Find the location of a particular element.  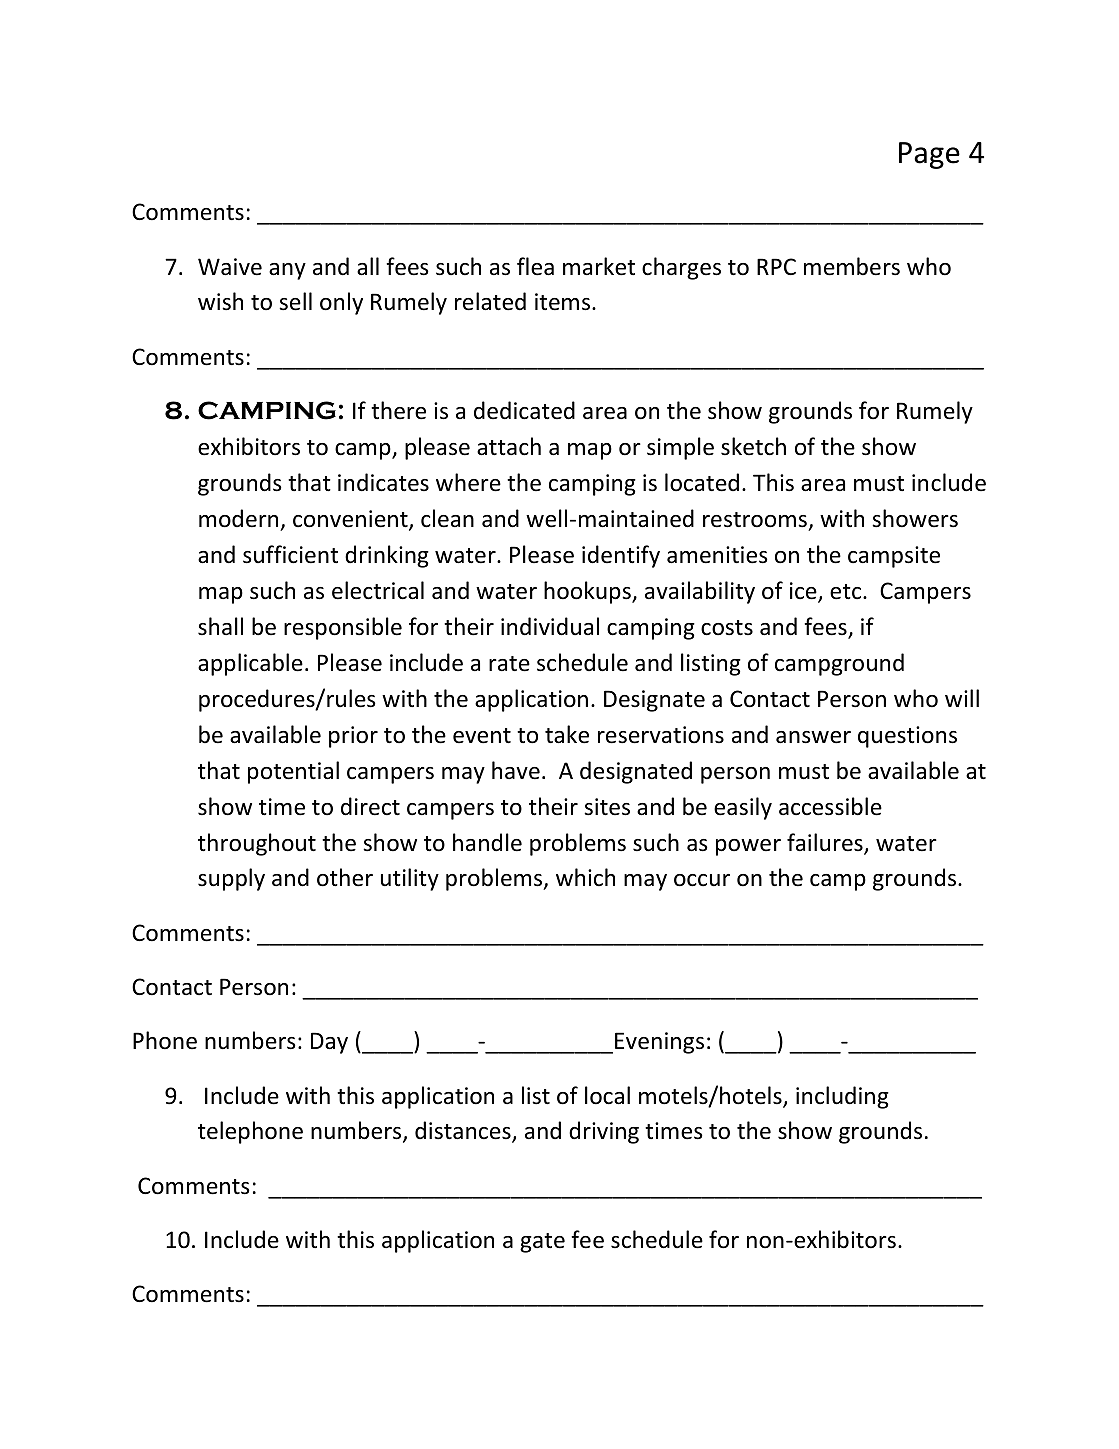

take is located at coordinates (567, 734).
